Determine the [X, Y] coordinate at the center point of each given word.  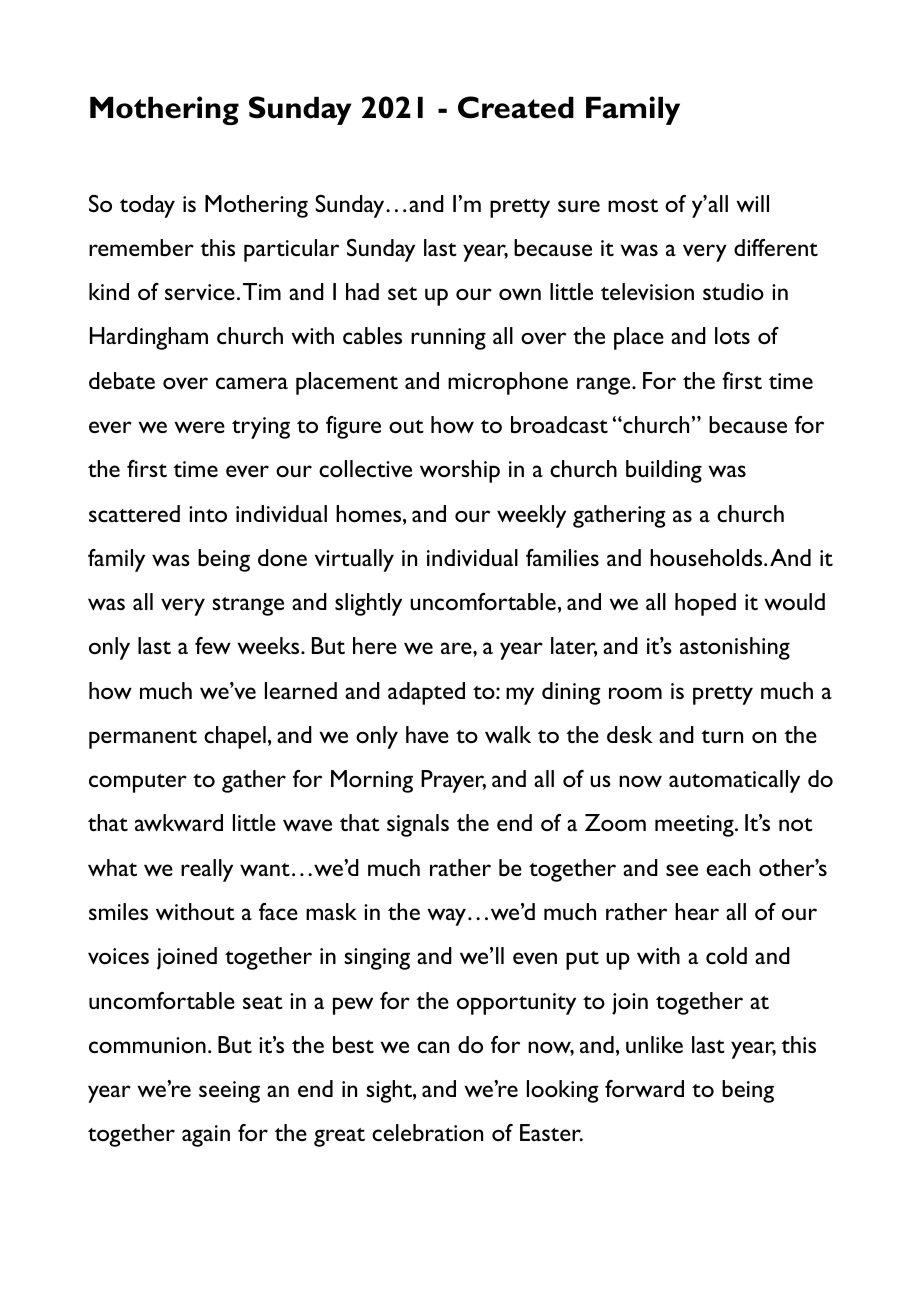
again [206, 1136]
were [199, 427]
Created [516, 107]
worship [460, 471]
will [752, 203]
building [664, 471]
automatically [734, 781]
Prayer [453, 781]
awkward [179, 822]
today [147, 206]
